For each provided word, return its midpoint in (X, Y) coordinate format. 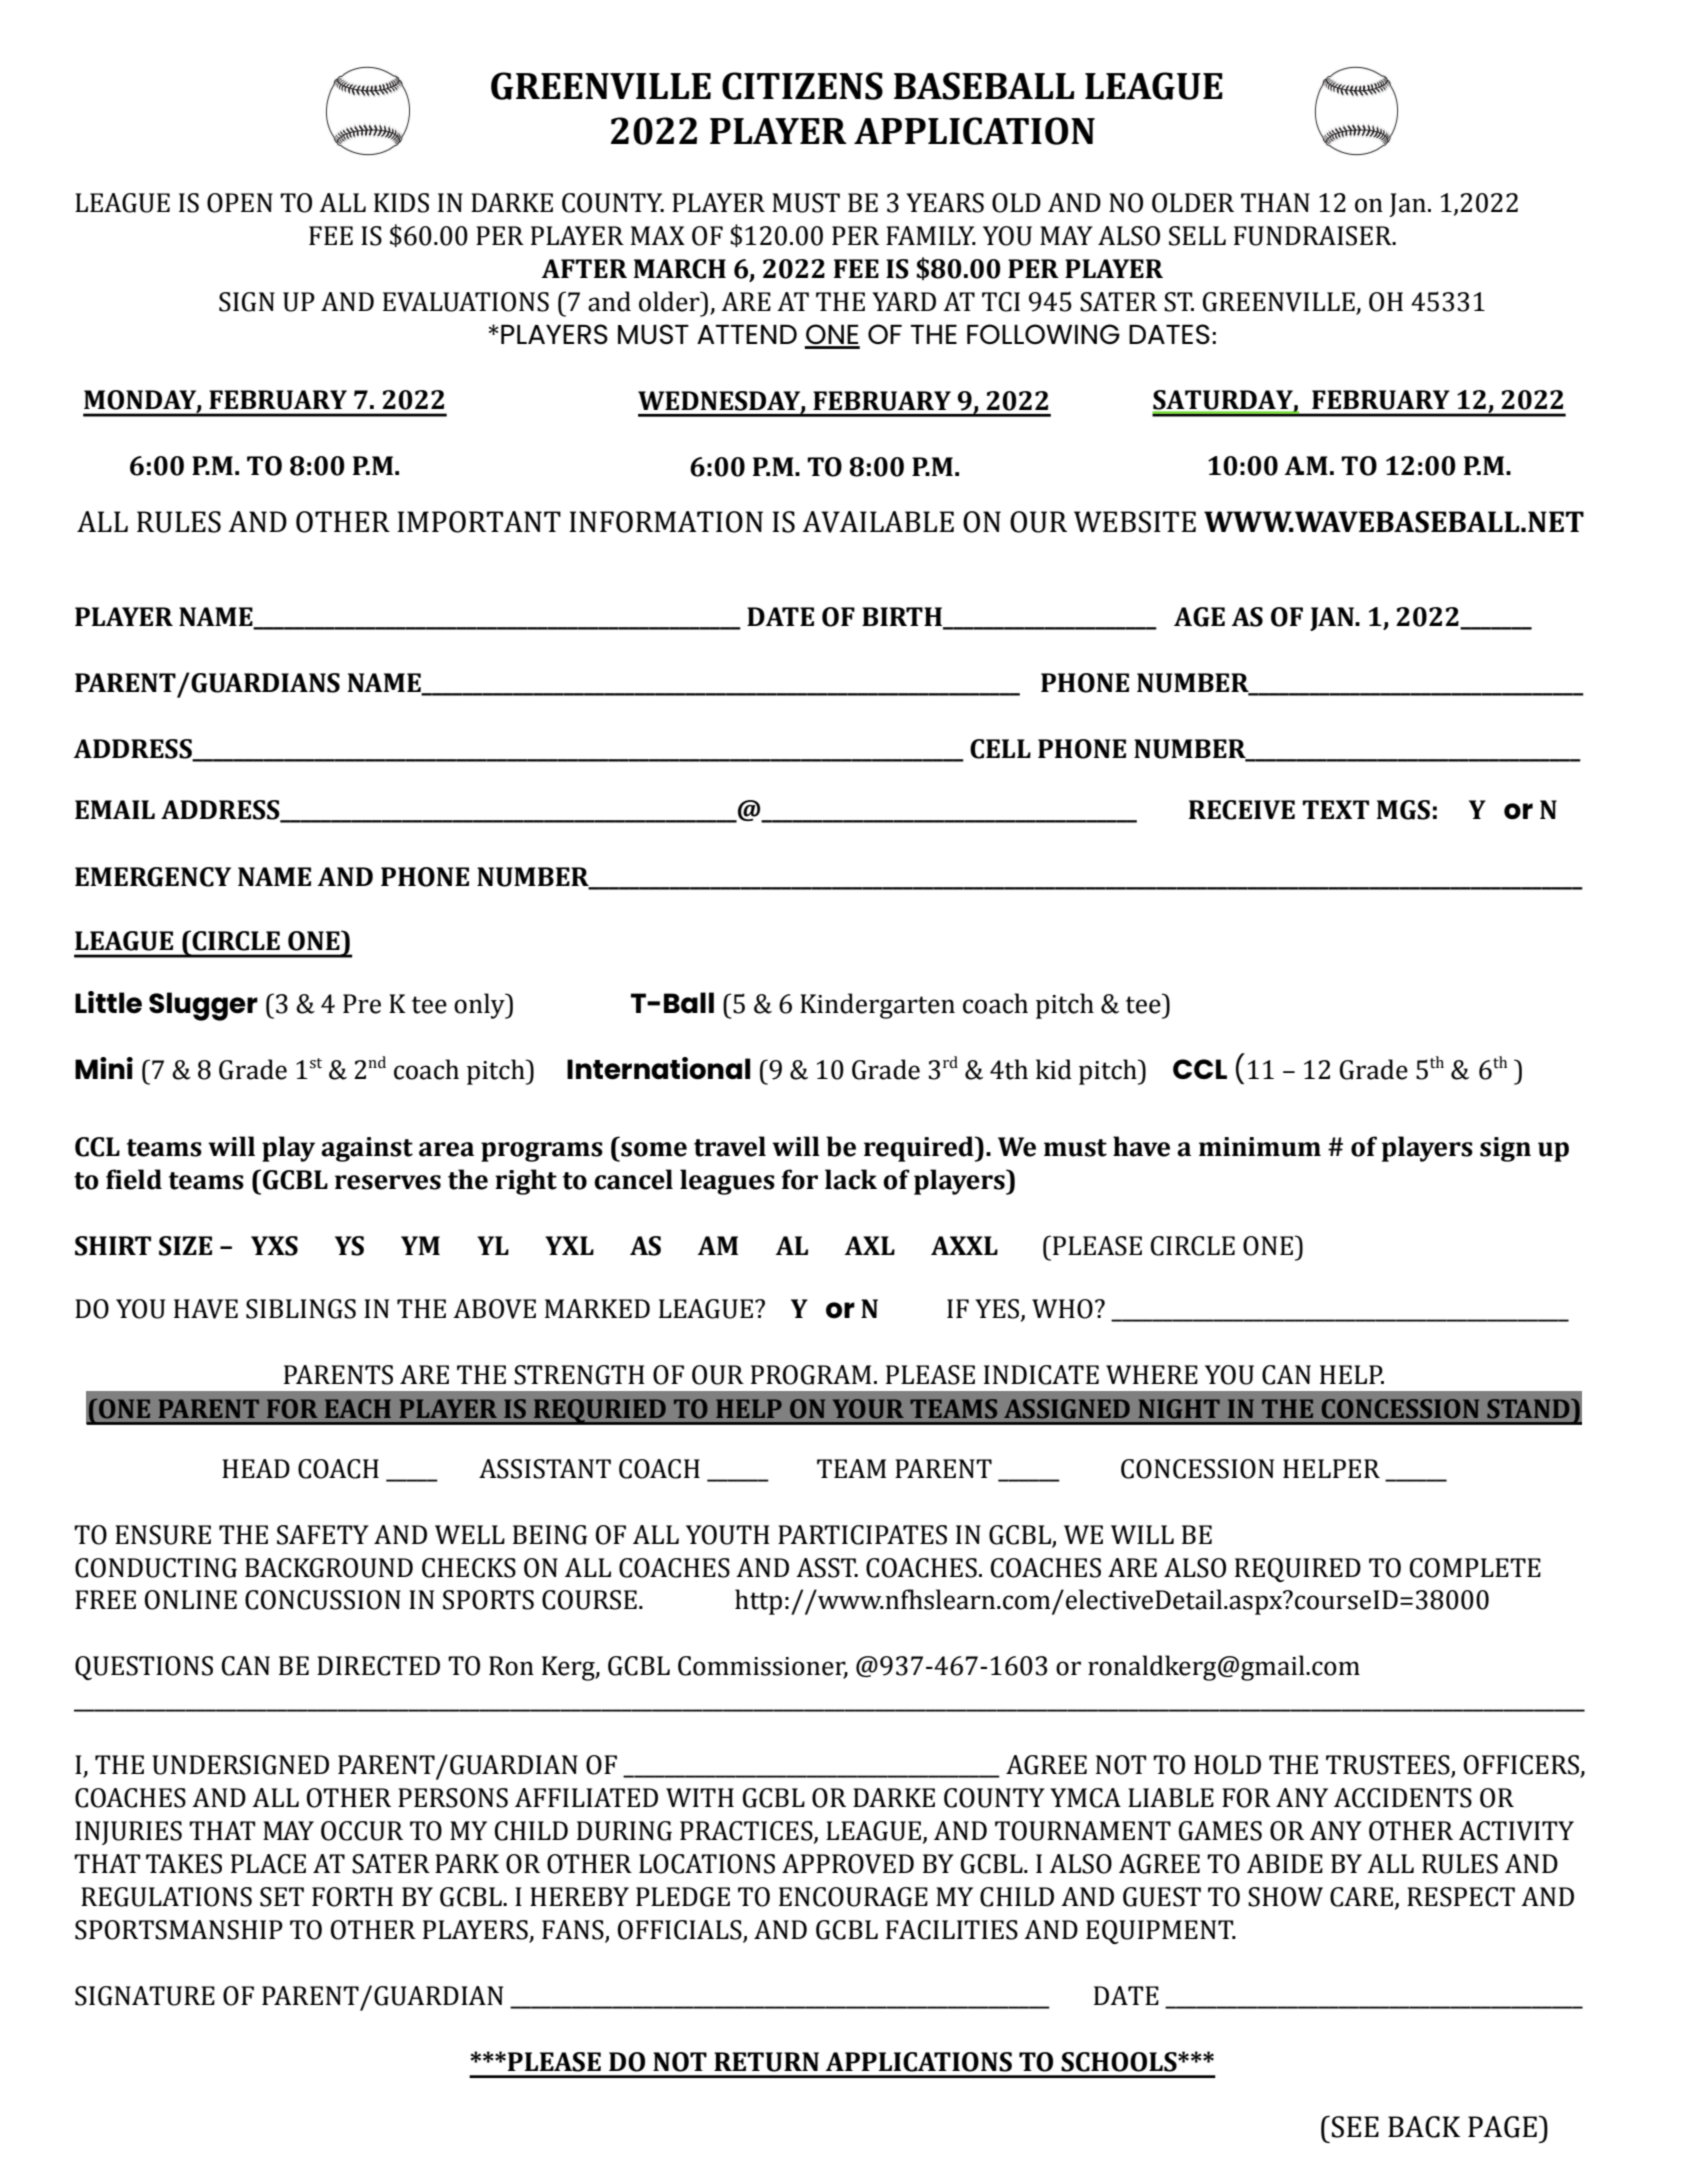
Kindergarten (877, 1006)
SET (282, 1897)
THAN (1275, 202)
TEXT (1335, 809)
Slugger (203, 1006)
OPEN (240, 203)
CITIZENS (802, 86)
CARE (1361, 1897)
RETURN (766, 2062)
